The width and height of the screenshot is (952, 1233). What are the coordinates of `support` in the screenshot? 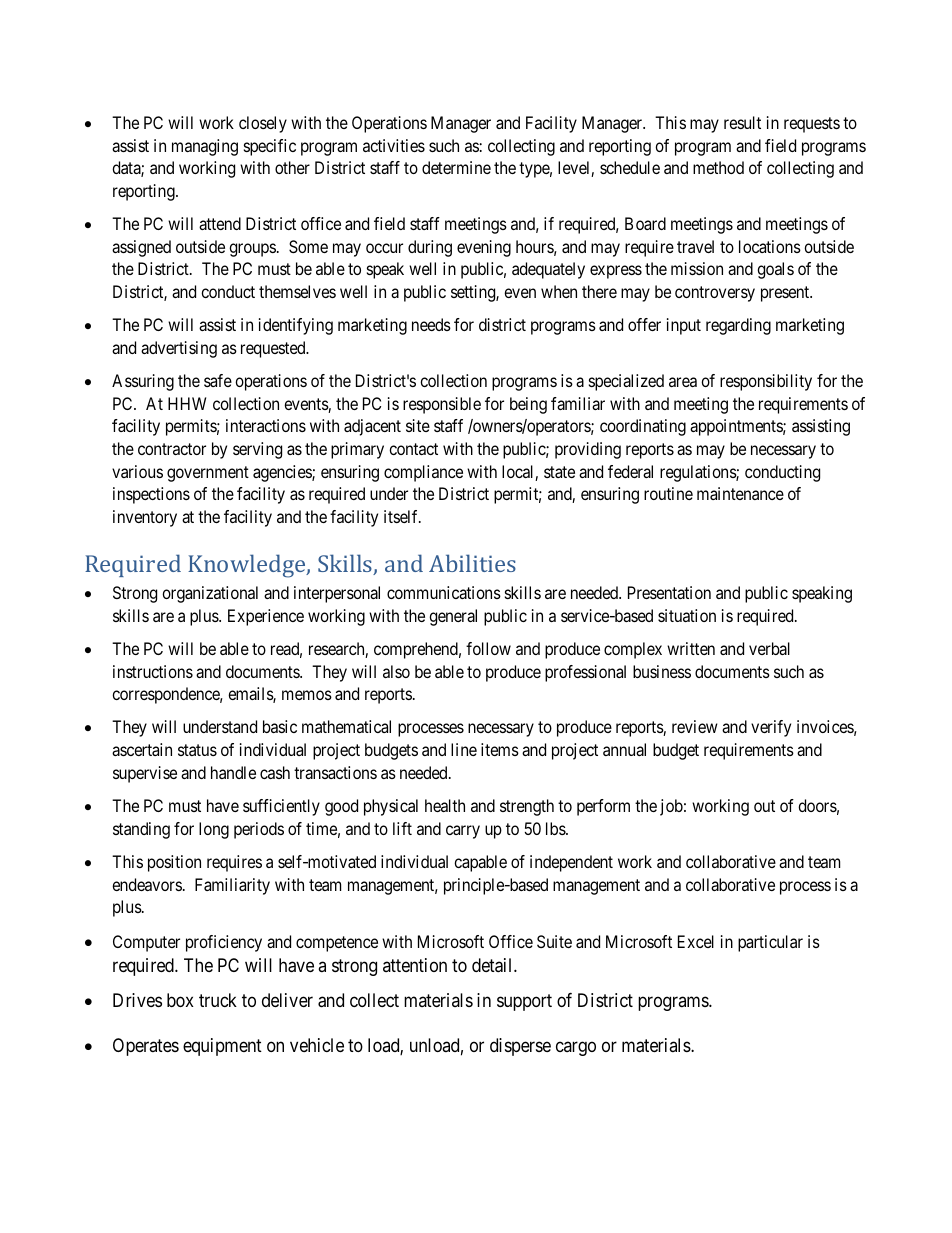 It's located at (524, 1003).
